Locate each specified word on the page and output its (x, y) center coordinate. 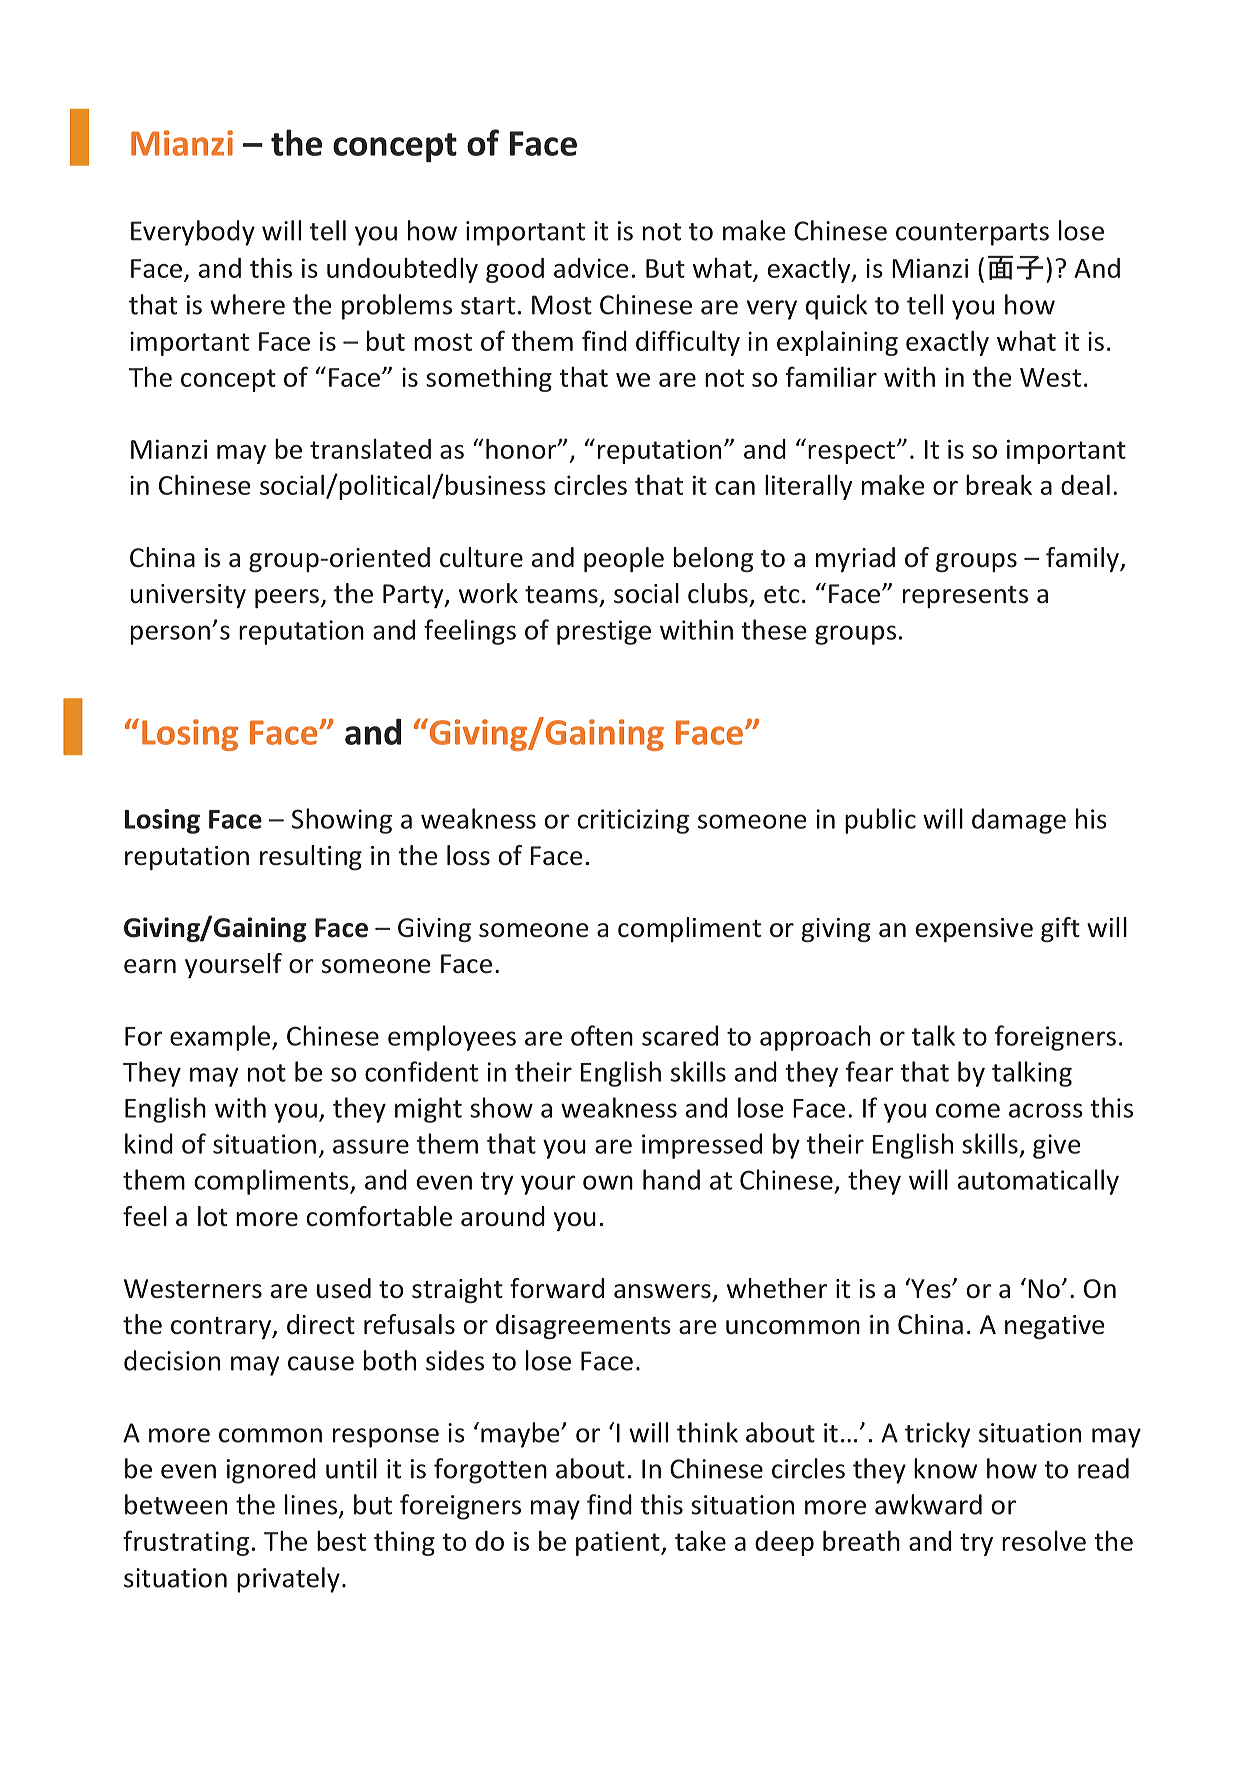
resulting (311, 857)
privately (288, 1580)
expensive (974, 930)
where (247, 304)
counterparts (972, 234)
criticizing (633, 821)
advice (591, 268)
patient (619, 1543)
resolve (1044, 1541)
